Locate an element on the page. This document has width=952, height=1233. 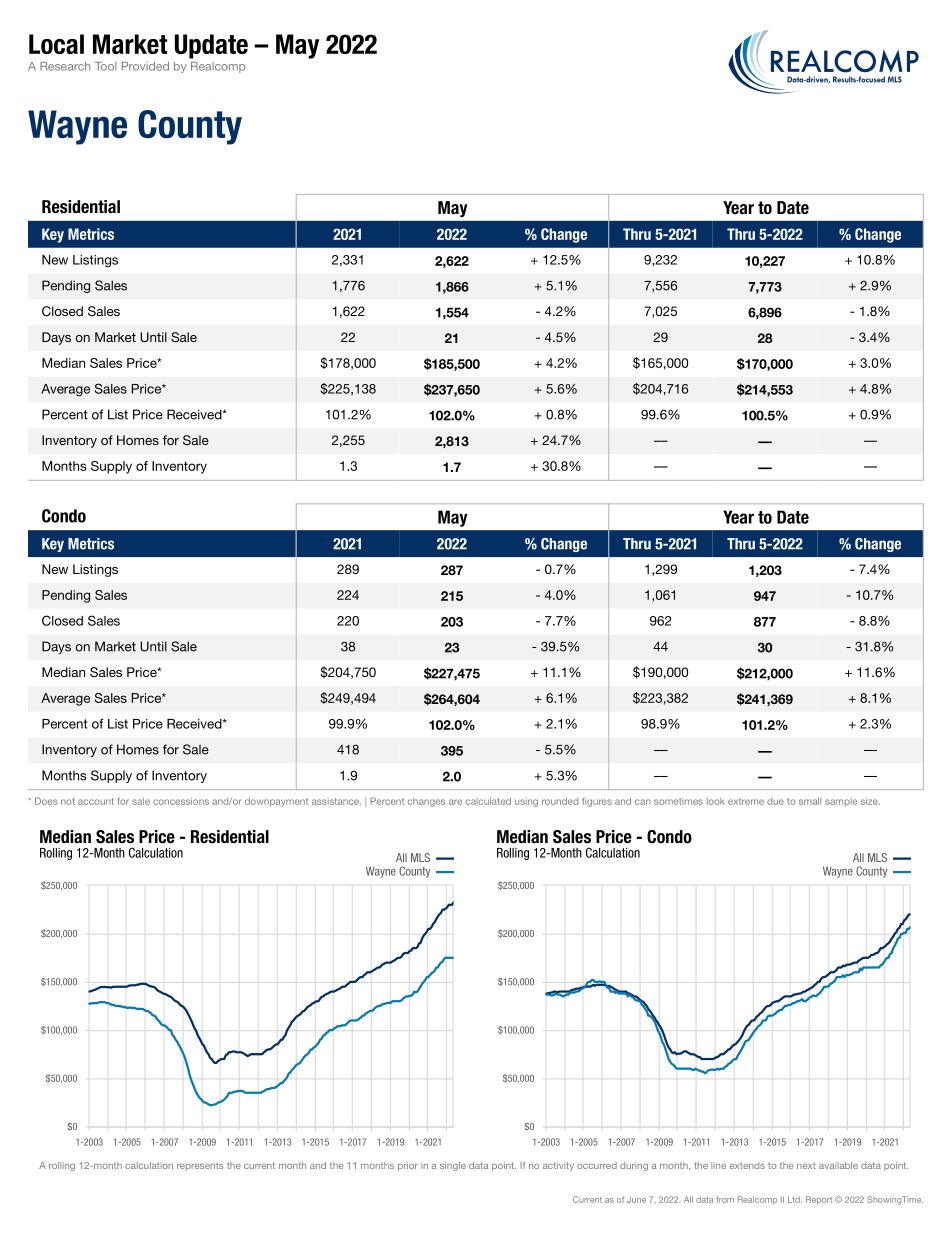
Provided is located at coordinates (145, 66).
